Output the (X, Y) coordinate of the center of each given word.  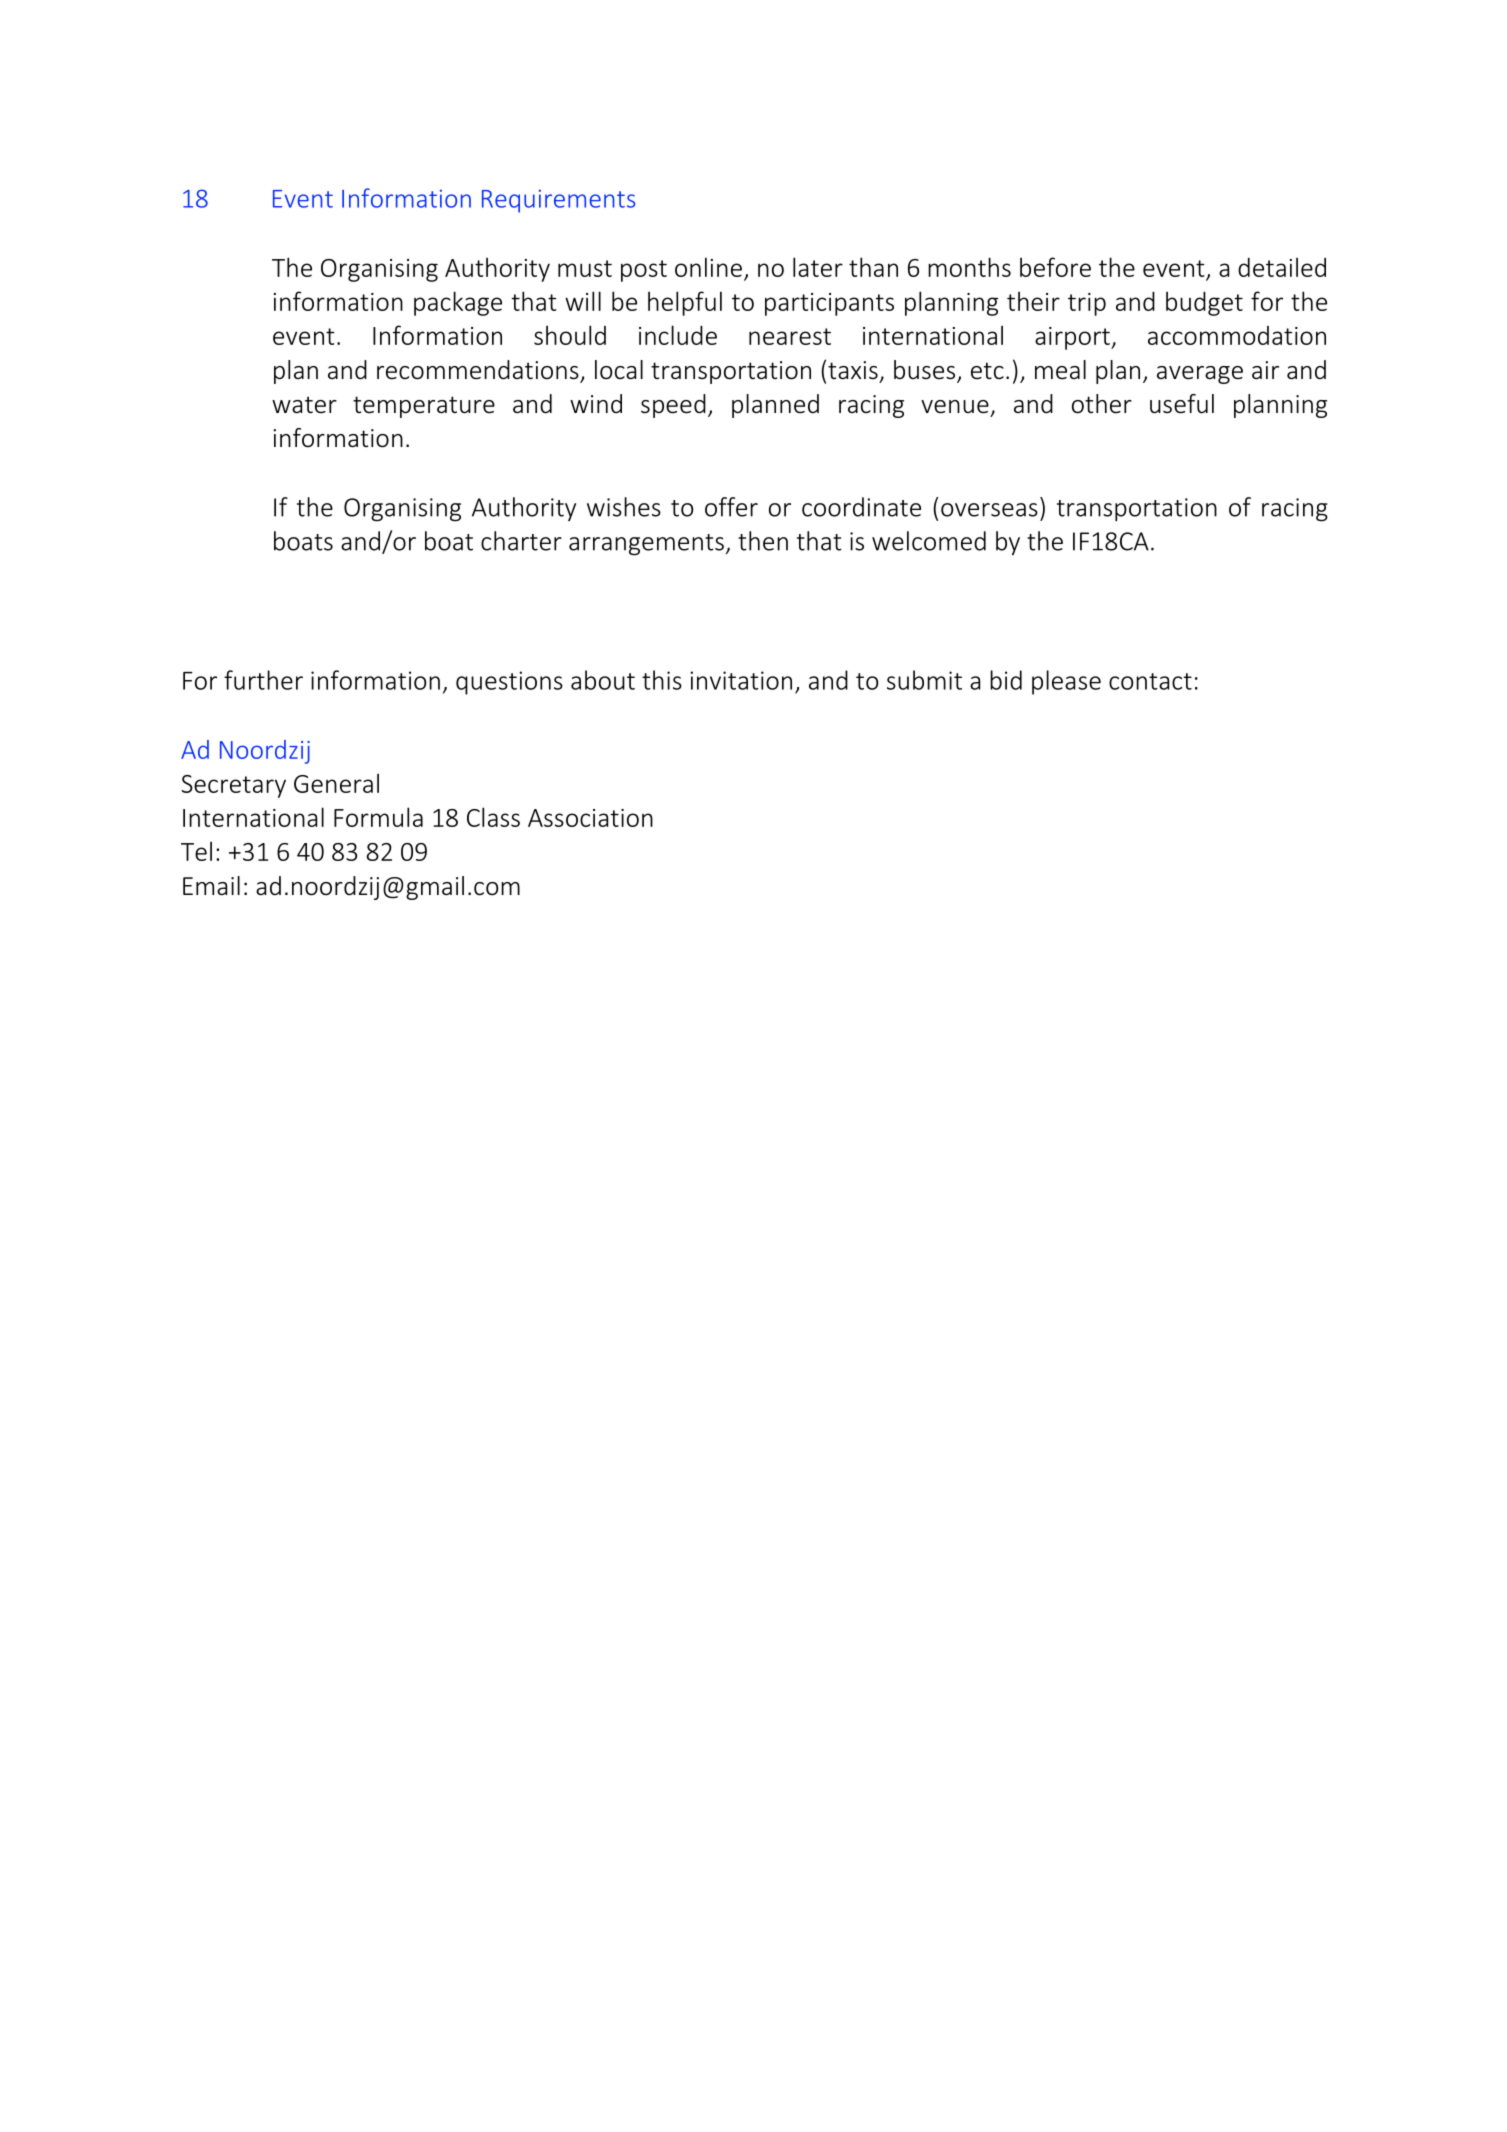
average (1200, 375)
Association (590, 818)
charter (521, 541)
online (708, 267)
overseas (989, 510)
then (763, 541)
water (304, 405)
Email (211, 885)
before (1055, 267)
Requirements (558, 201)
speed (673, 406)
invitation (741, 680)
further (263, 680)
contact (1150, 681)
